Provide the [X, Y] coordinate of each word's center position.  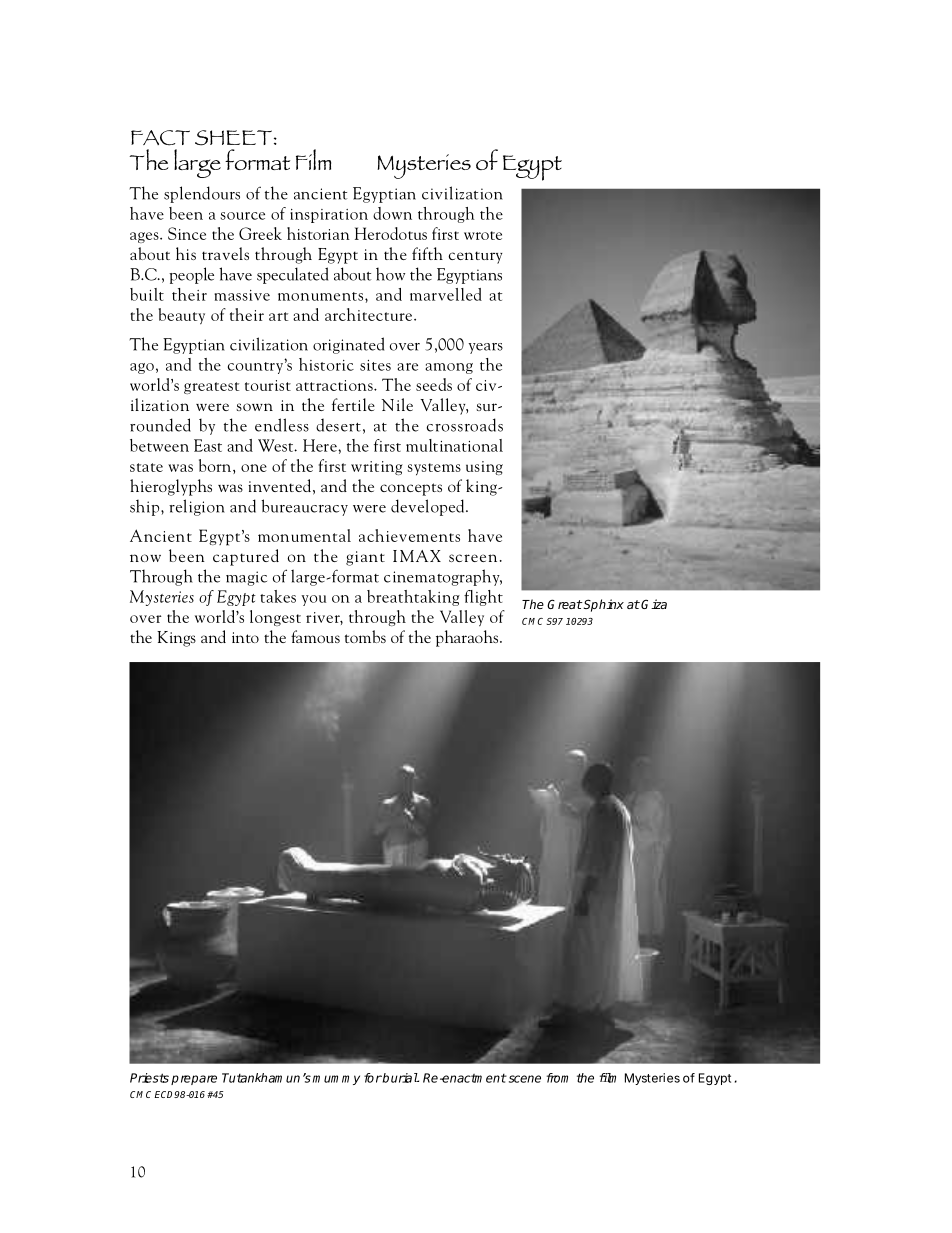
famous [315, 636]
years [485, 348]
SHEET [233, 138]
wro [476, 236]
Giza [653, 604]
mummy [336, 1080]
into [245, 637]
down [392, 213]
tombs [365, 636]
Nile [397, 404]
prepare [194, 1080]
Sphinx [603, 605]
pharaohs [468, 638]
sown [254, 407]
